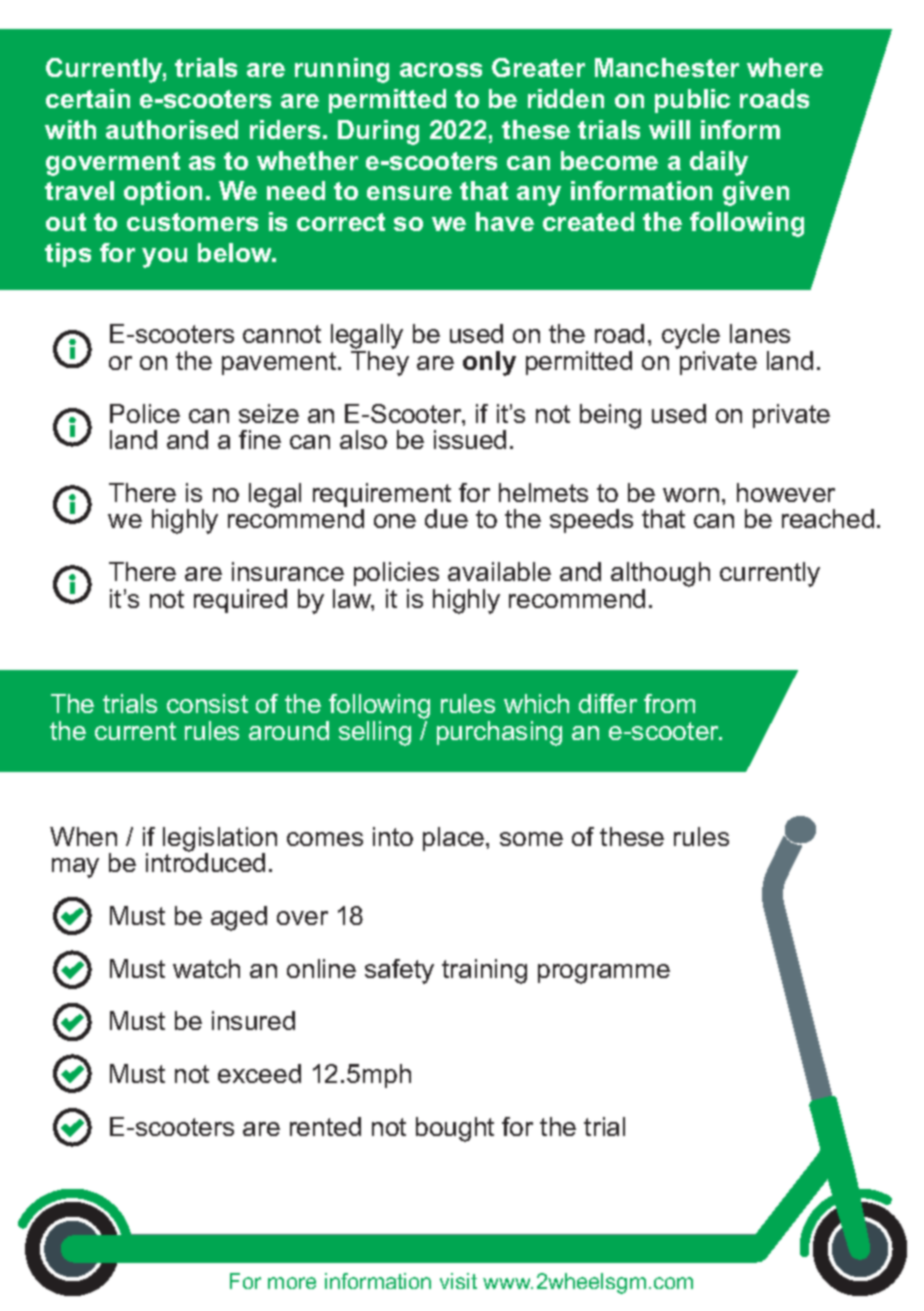  Describe the element at coordinates (458, 1281) in the document. I see `visit` at that location.
